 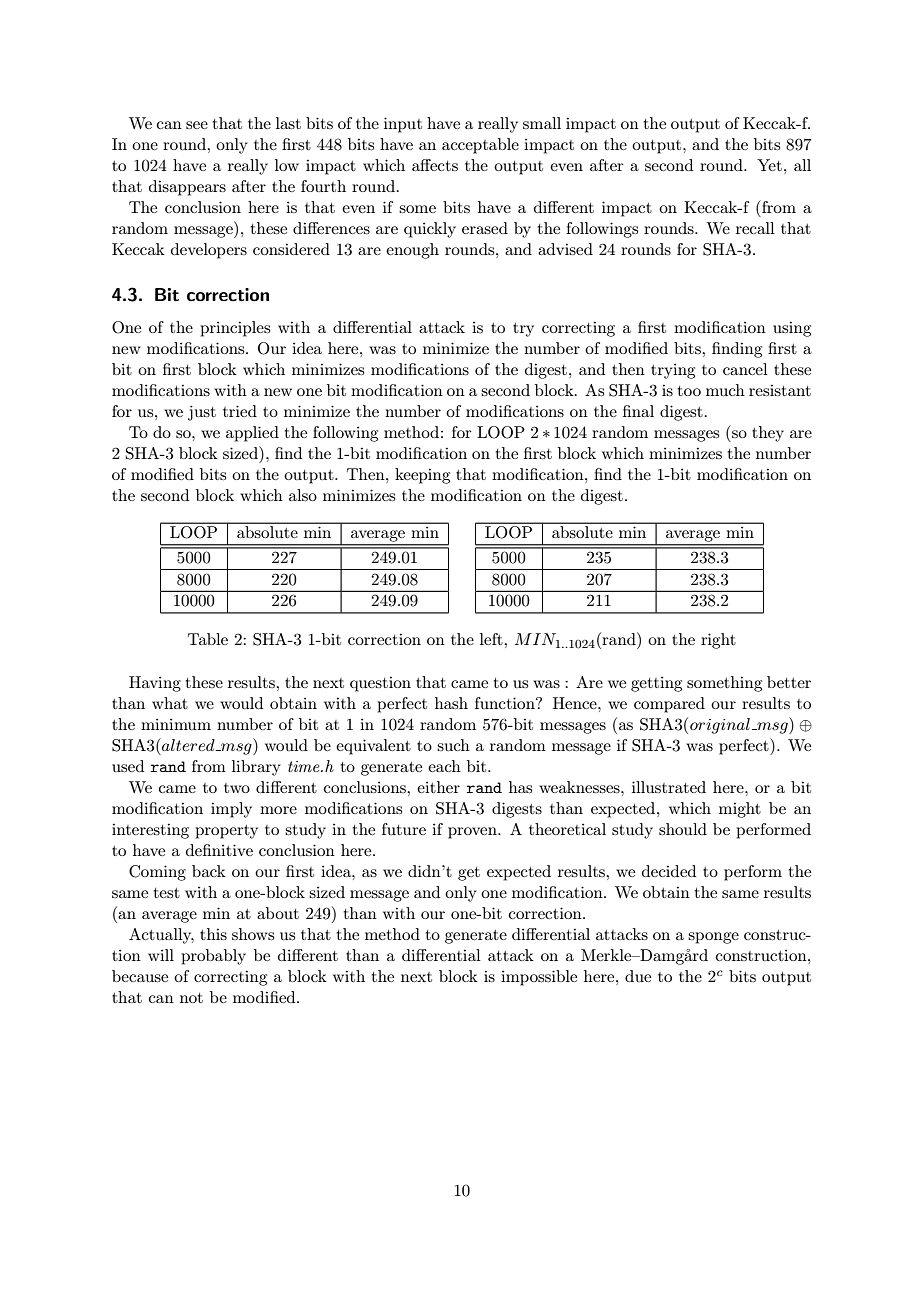 What do you see at coordinates (197, 125) in the screenshot?
I see `see` at bounding box center [197, 125].
